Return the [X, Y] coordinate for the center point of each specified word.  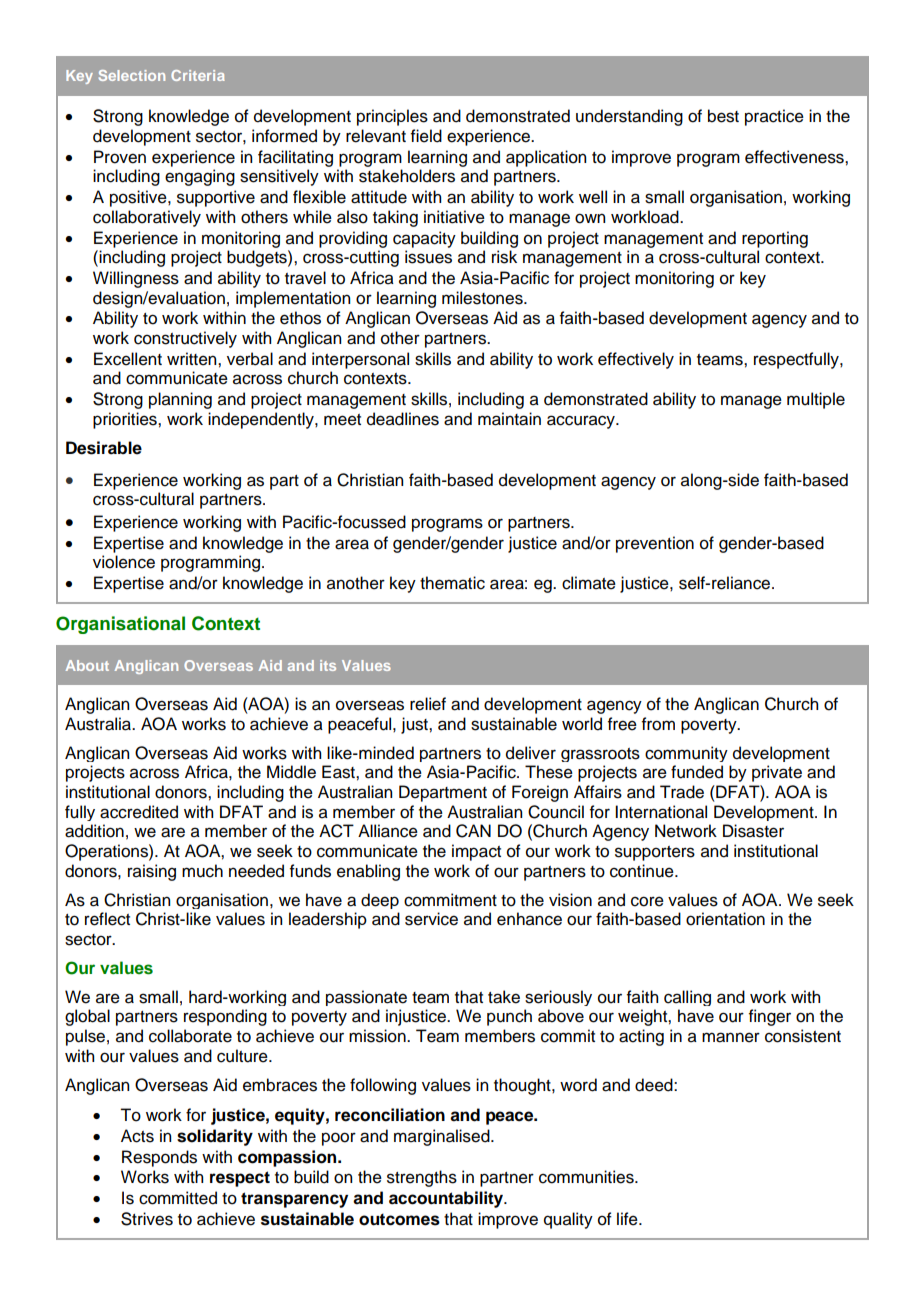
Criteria [198, 75]
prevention [655, 544]
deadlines [403, 419]
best [723, 116]
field [426, 136]
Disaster [753, 831]
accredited [139, 812]
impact [476, 852]
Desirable [104, 448]
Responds [159, 1158]
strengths [422, 1178]
